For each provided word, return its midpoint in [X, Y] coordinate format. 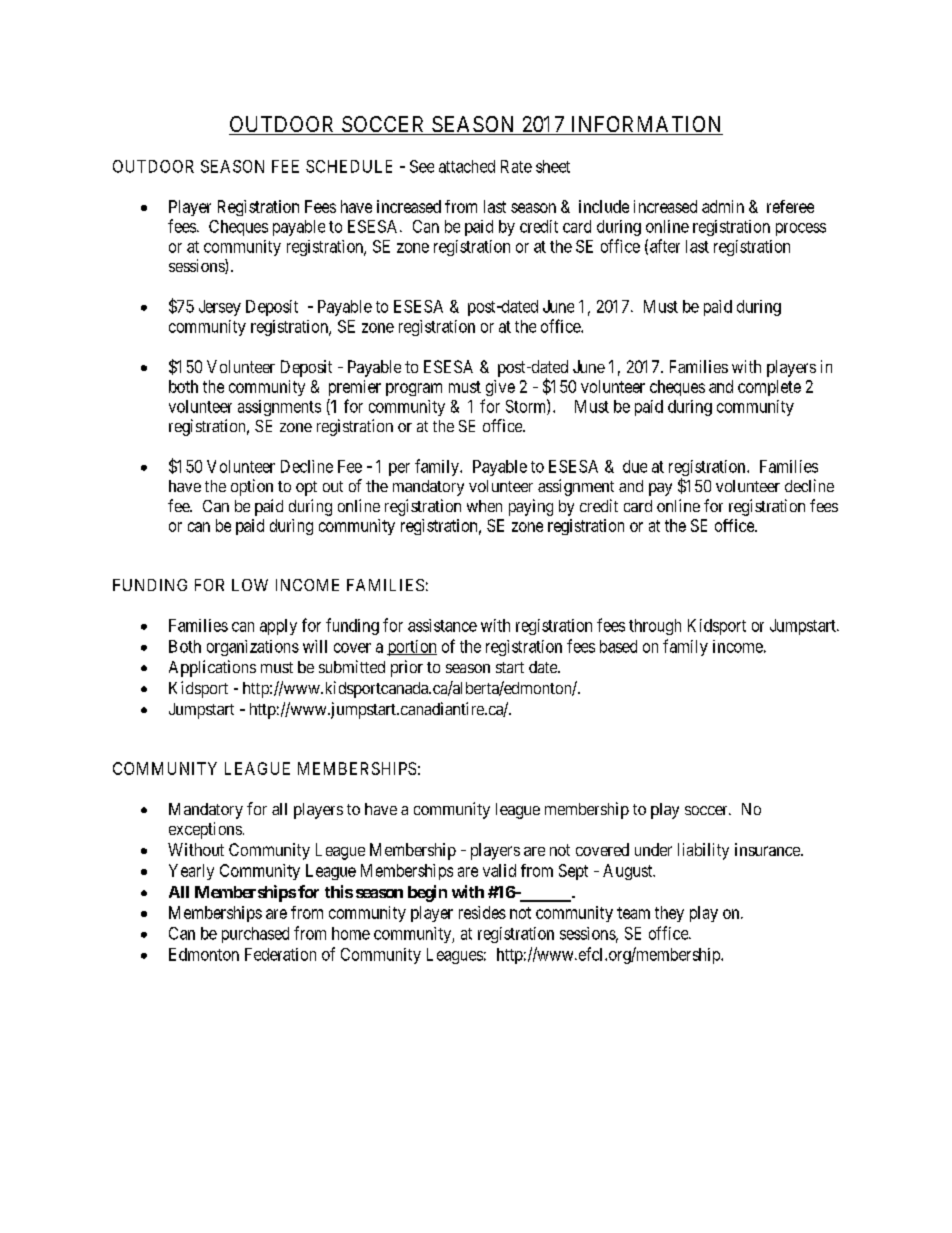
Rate [516, 166]
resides [482, 912]
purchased [255, 935]
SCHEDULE [349, 166]
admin [723, 206]
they [669, 914]
